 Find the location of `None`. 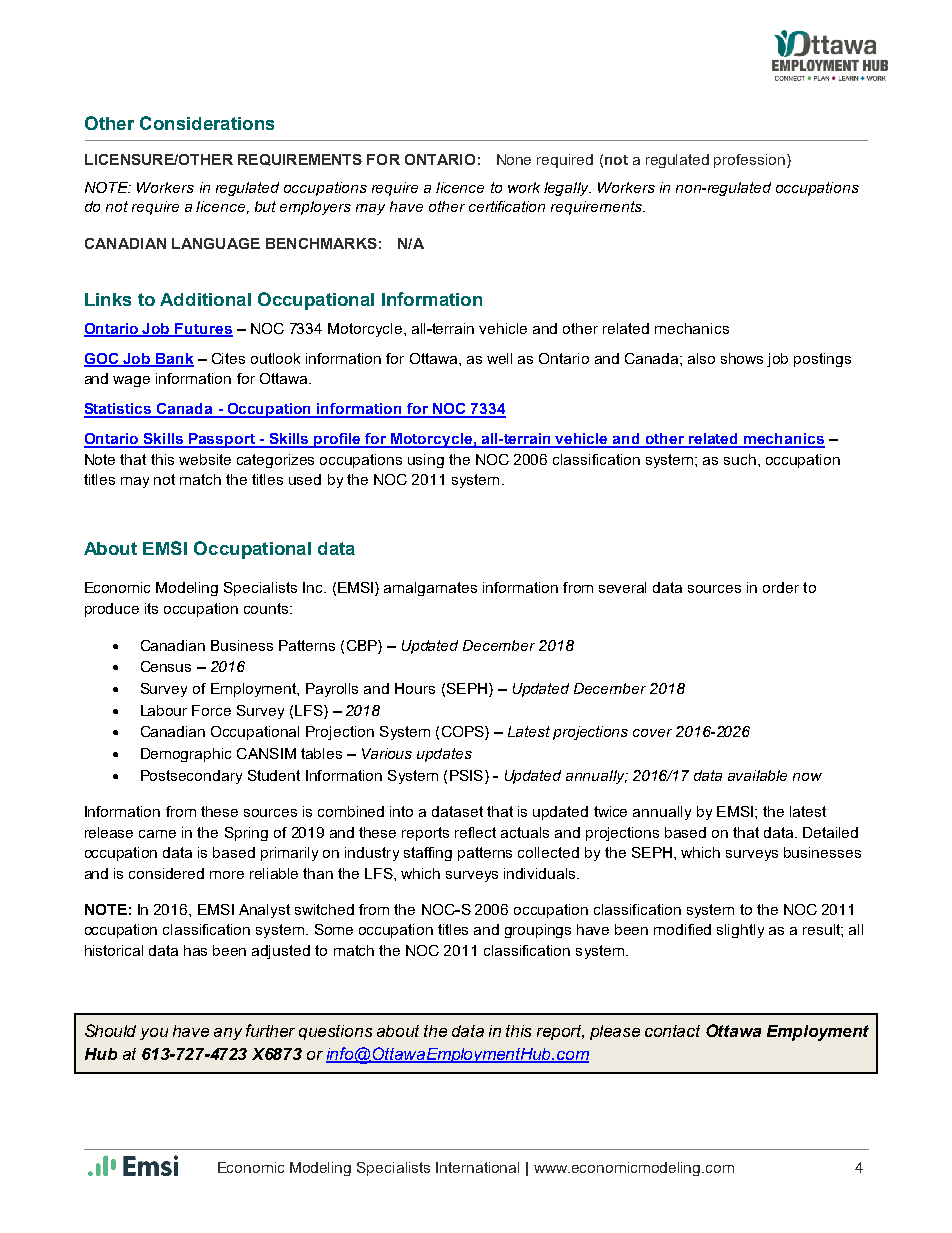

None is located at coordinates (514, 159).
